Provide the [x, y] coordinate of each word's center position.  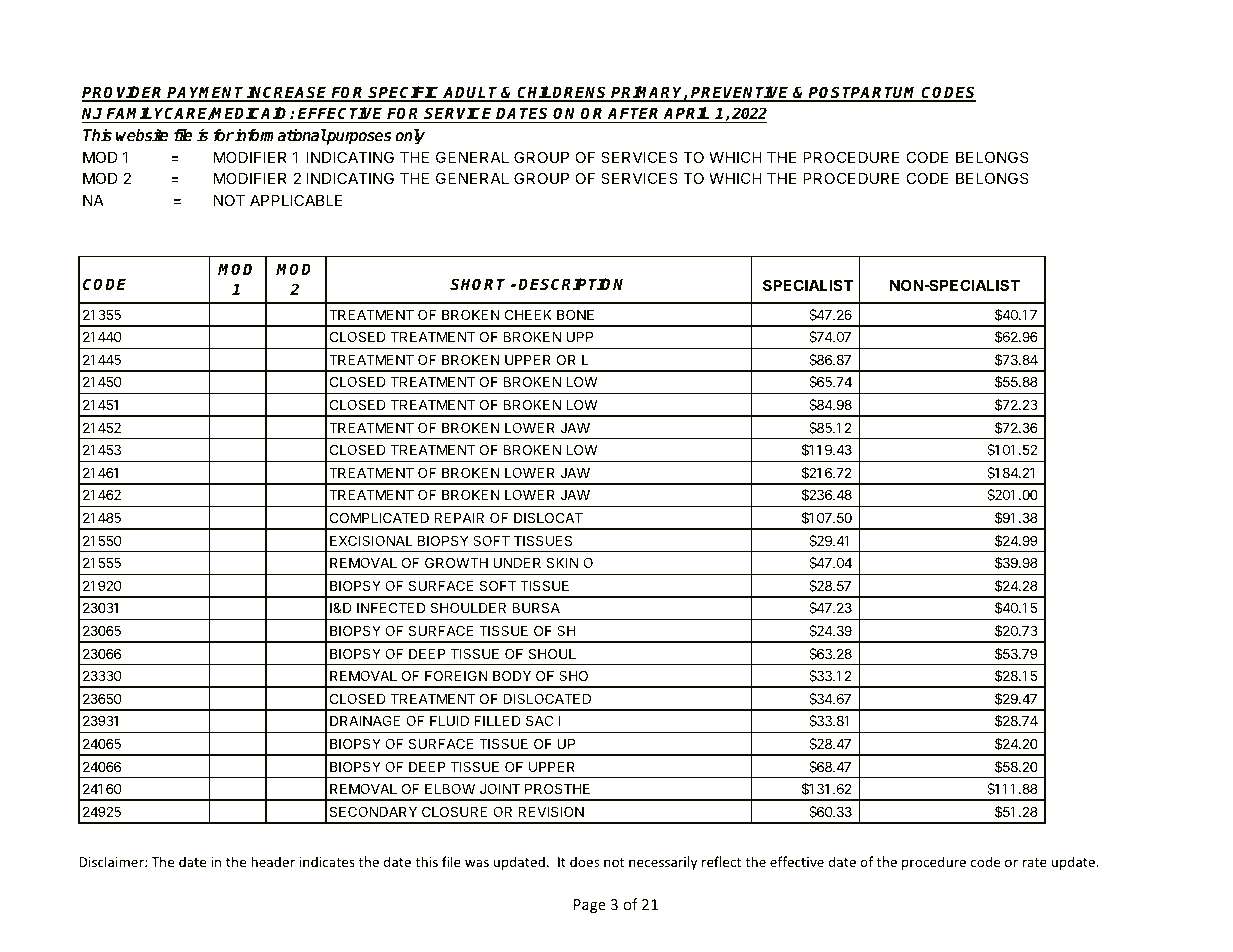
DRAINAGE [365, 720]
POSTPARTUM [864, 93]
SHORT [477, 284]
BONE [575, 314]
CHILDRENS [563, 93]
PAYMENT [206, 93]
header [273, 861]
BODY [512, 675]
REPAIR [459, 518]
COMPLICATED [379, 517]
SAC [539, 720]
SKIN [562, 562]
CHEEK [528, 314]
